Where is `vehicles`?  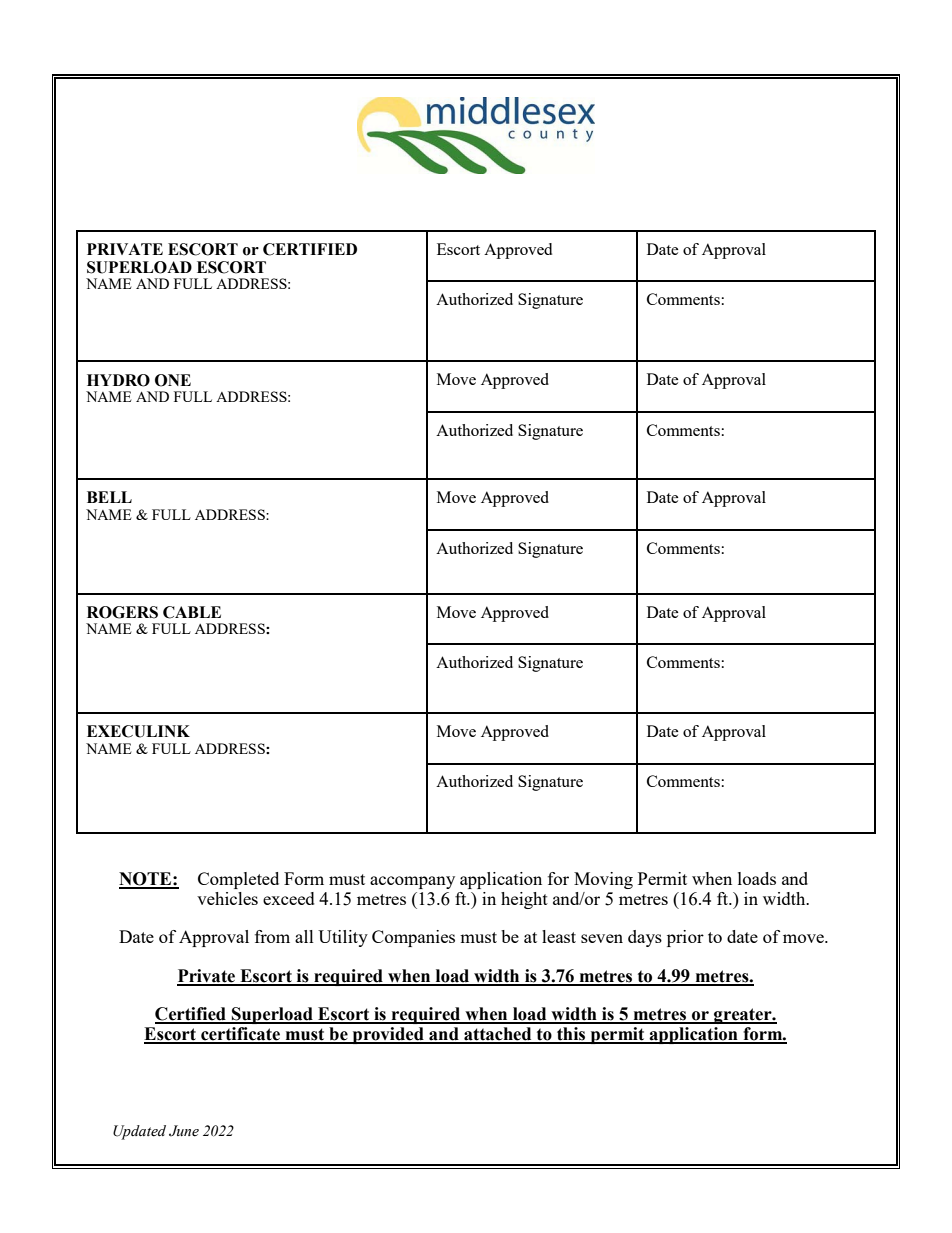 vehicles is located at coordinates (227, 898).
